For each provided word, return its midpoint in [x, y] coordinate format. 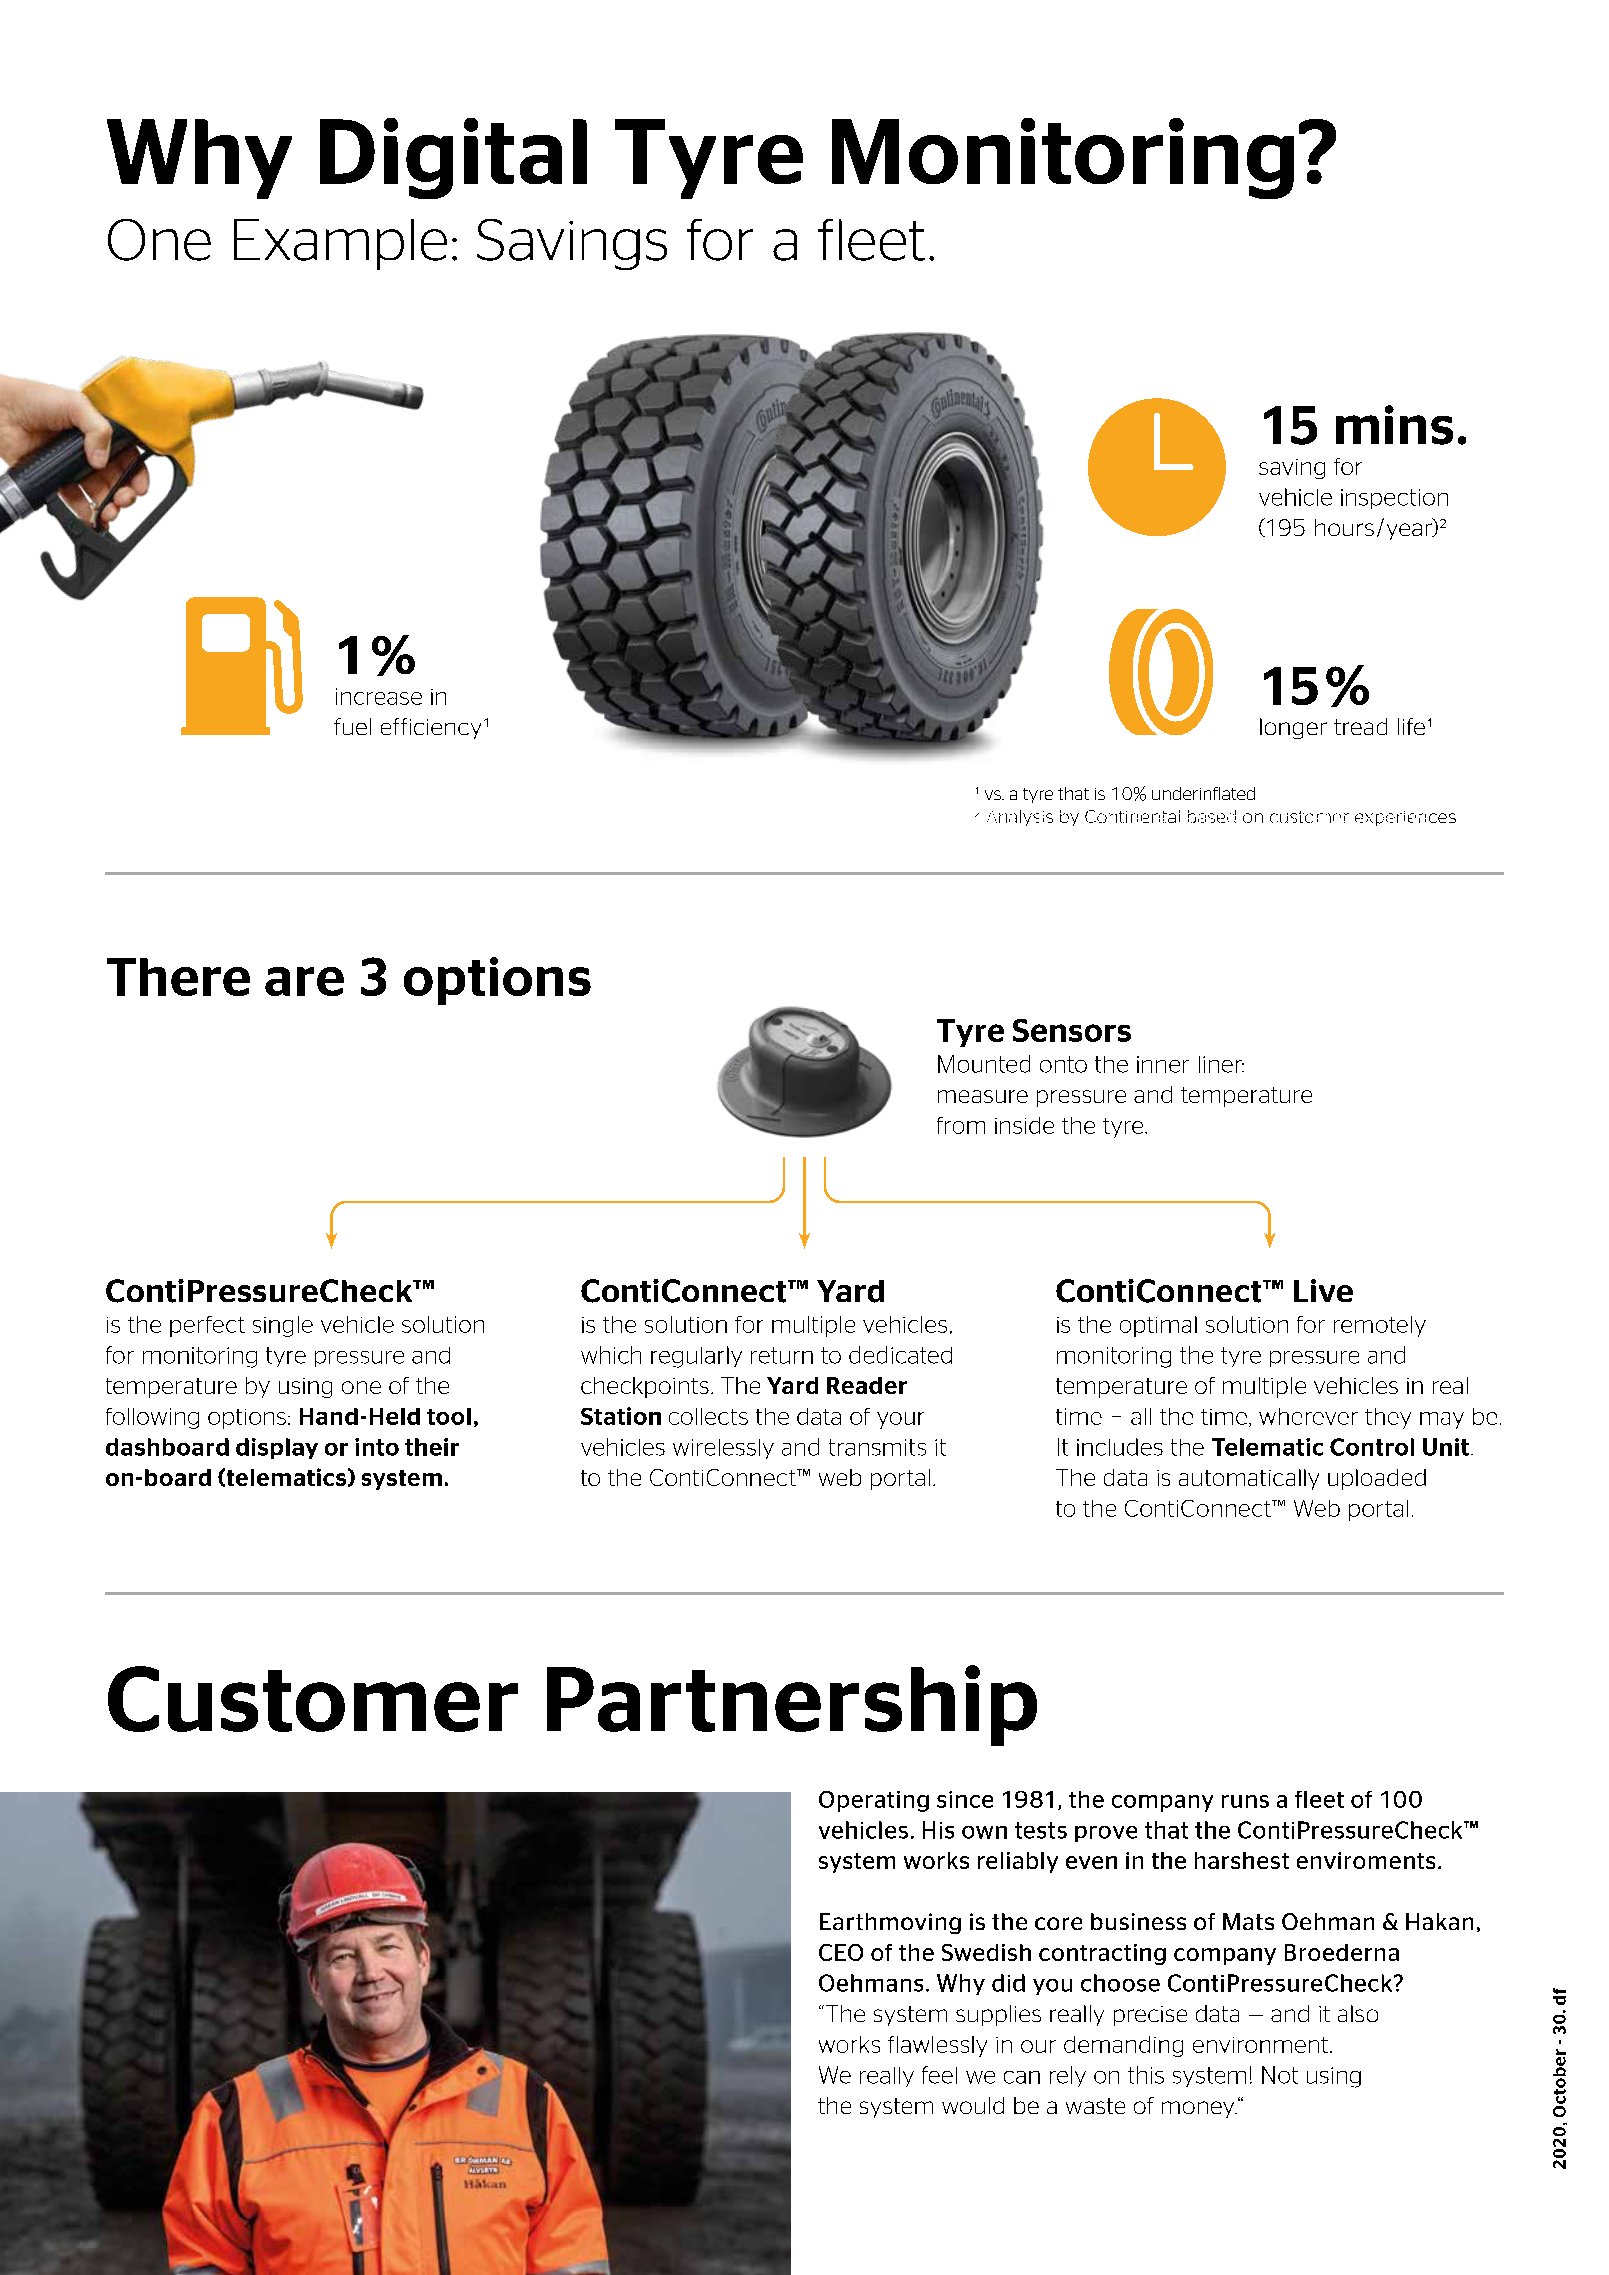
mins [1394, 425]
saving [1292, 469]
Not [1280, 2075]
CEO [841, 1952]
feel [939, 2075]
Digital [453, 158]
